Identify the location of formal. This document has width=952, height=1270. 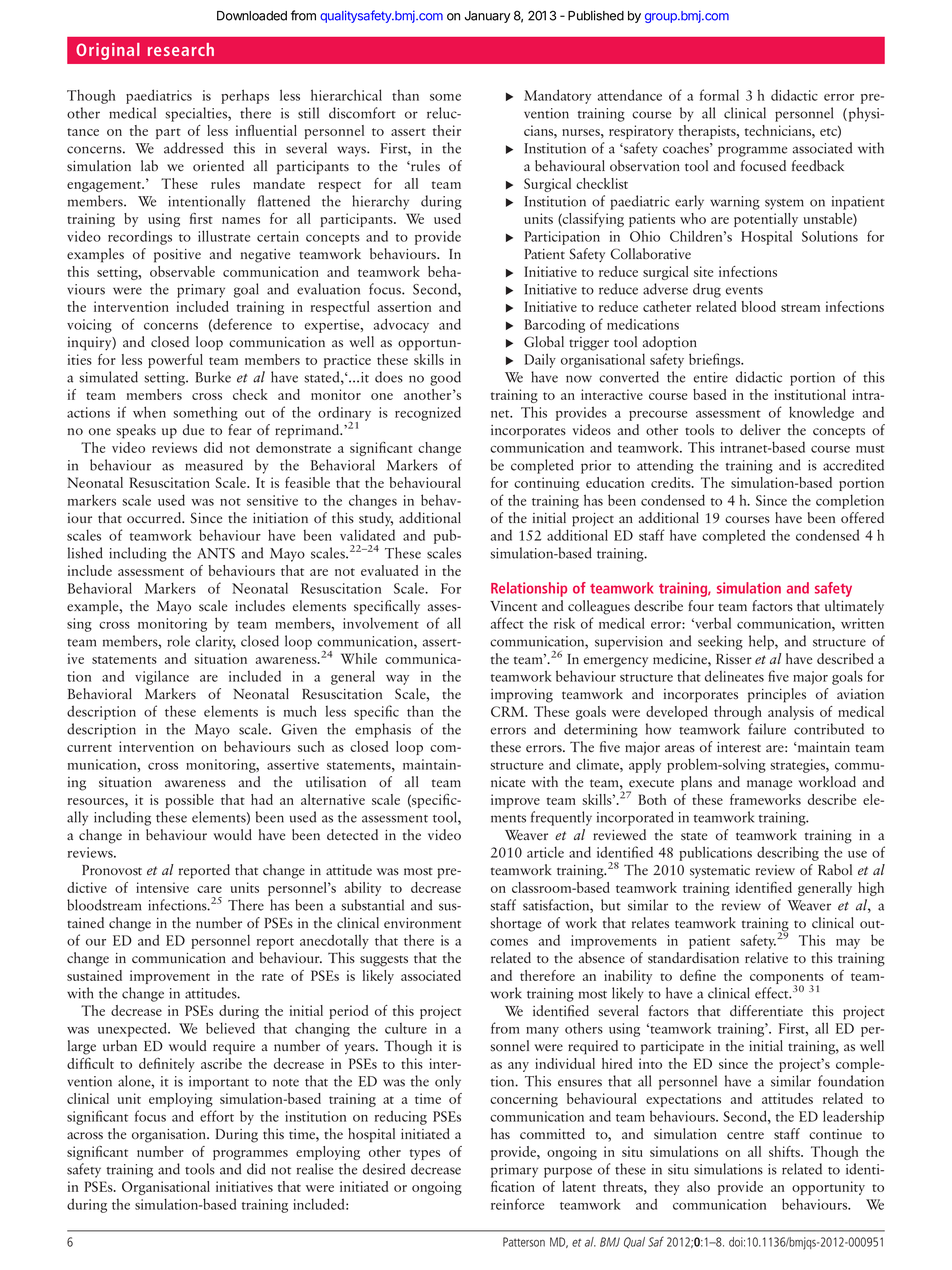
(719, 95).
